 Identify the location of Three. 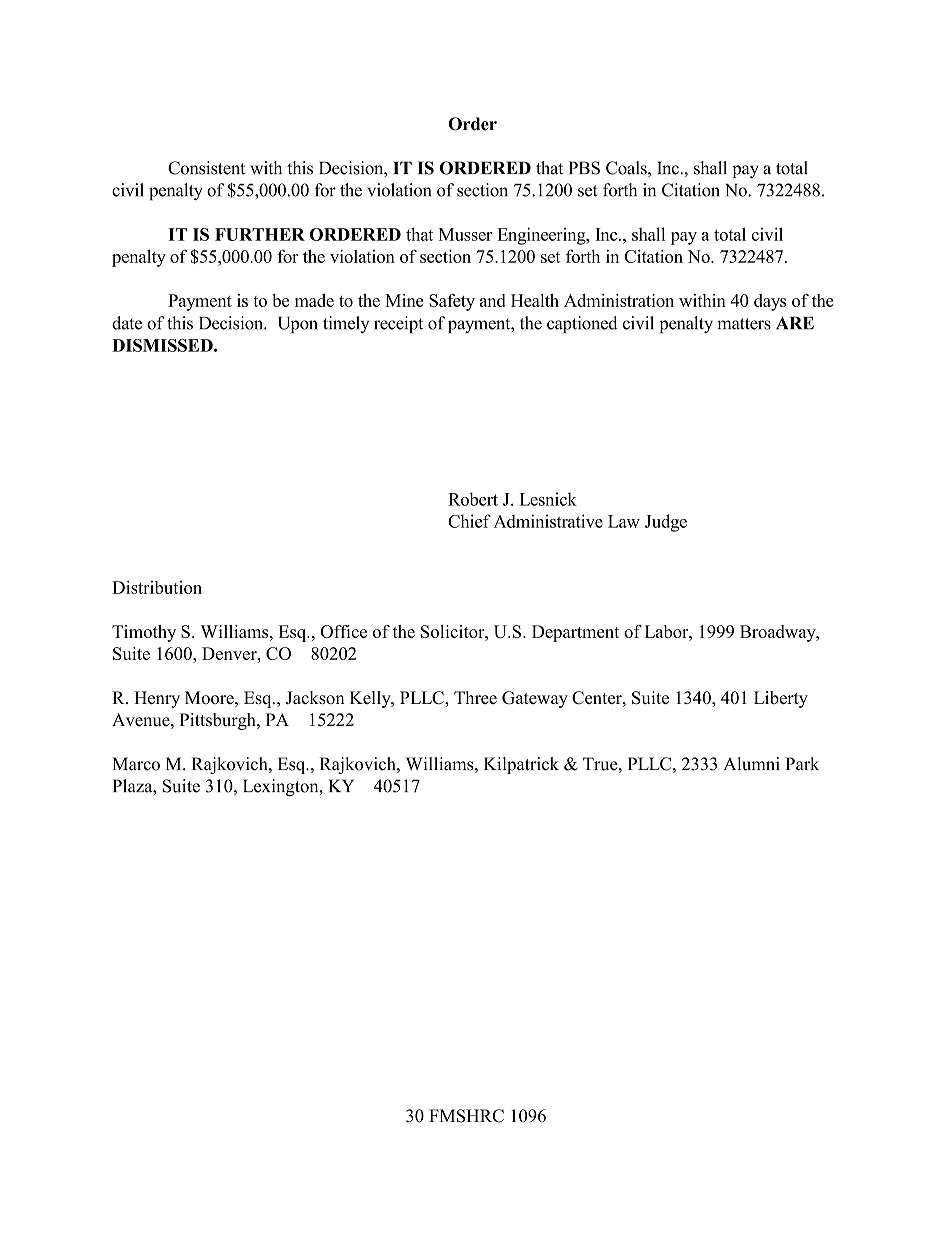
(475, 697).
